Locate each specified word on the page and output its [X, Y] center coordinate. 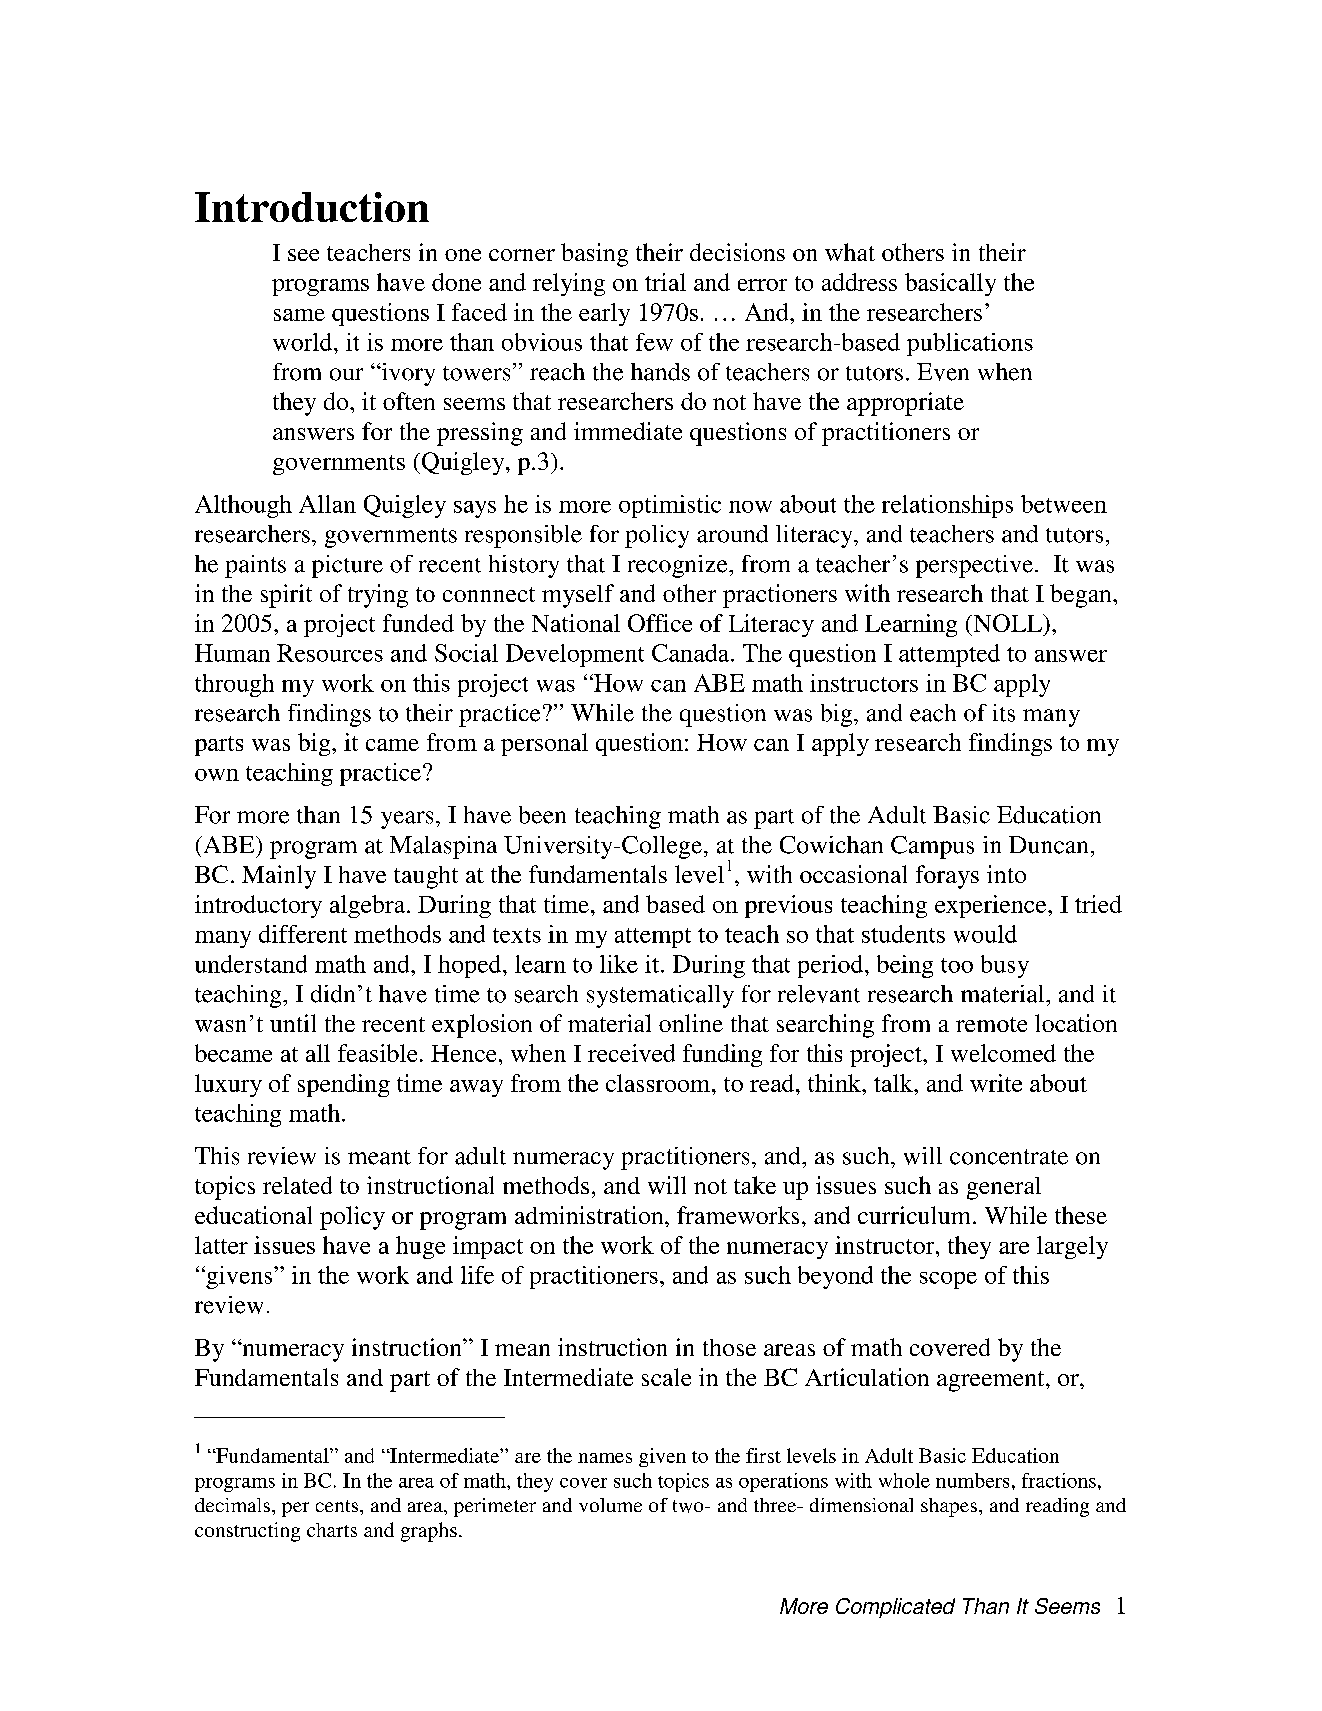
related [297, 1185]
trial [665, 282]
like [619, 964]
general [1004, 1188]
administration [590, 1215]
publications [970, 344]
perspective [976, 566]
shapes [949, 1507]
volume [610, 1505]
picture [347, 566]
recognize [679, 566]
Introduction [312, 207]
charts [332, 1530]
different [303, 934]
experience [992, 906]
